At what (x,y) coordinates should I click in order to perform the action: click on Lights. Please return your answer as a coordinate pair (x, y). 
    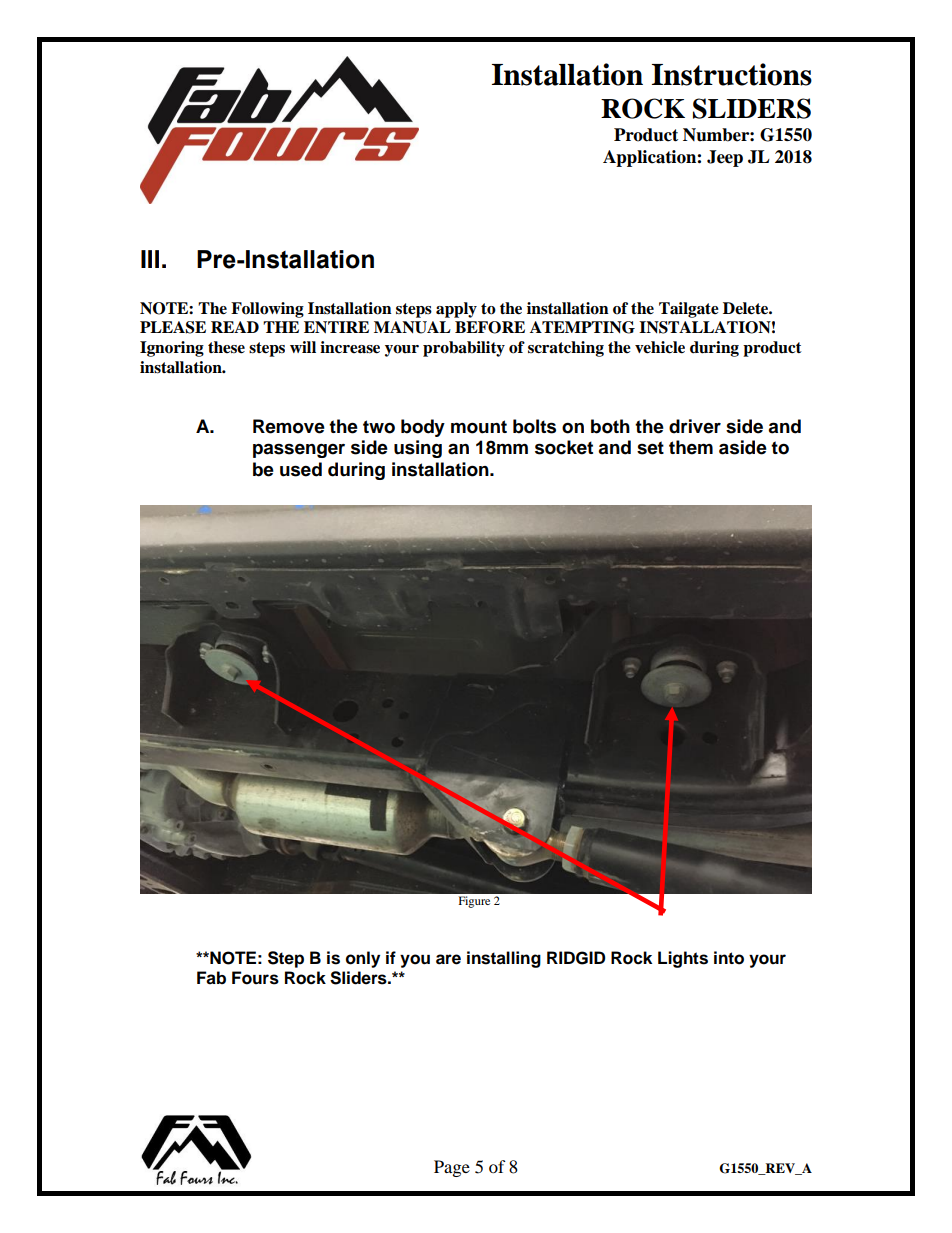
    Looking at the image, I should click on (683, 959).
